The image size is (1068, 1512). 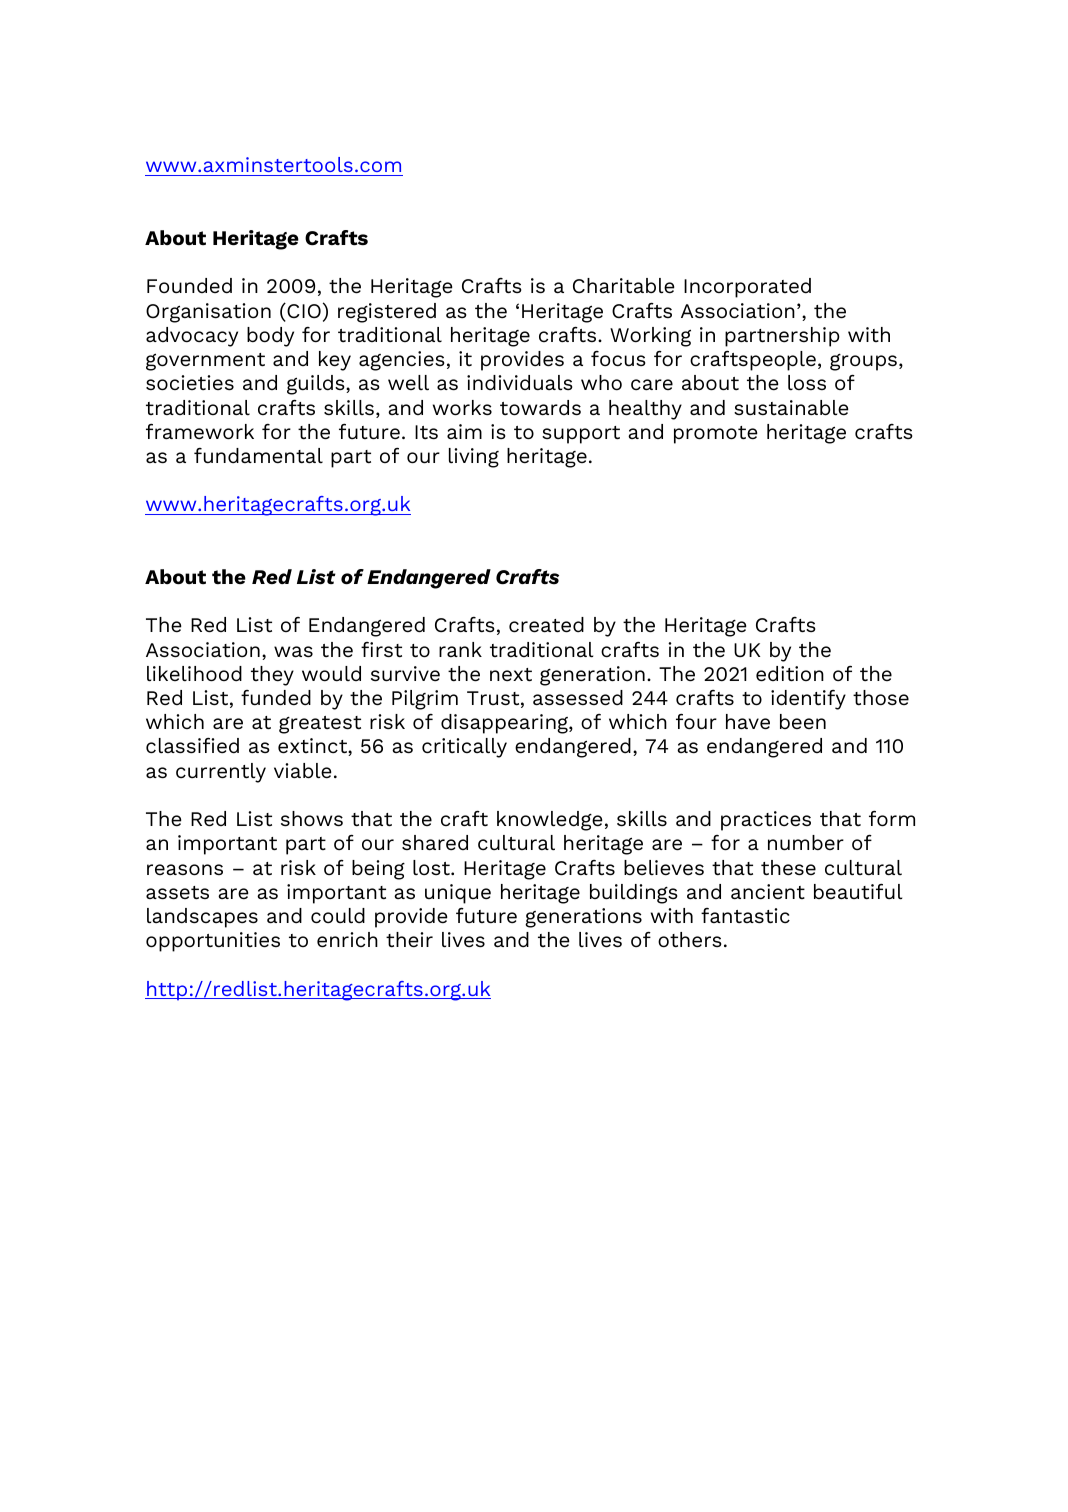 What do you see at coordinates (745, 916) in the page?
I see `fantastic` at bounding box center [745, 916].
